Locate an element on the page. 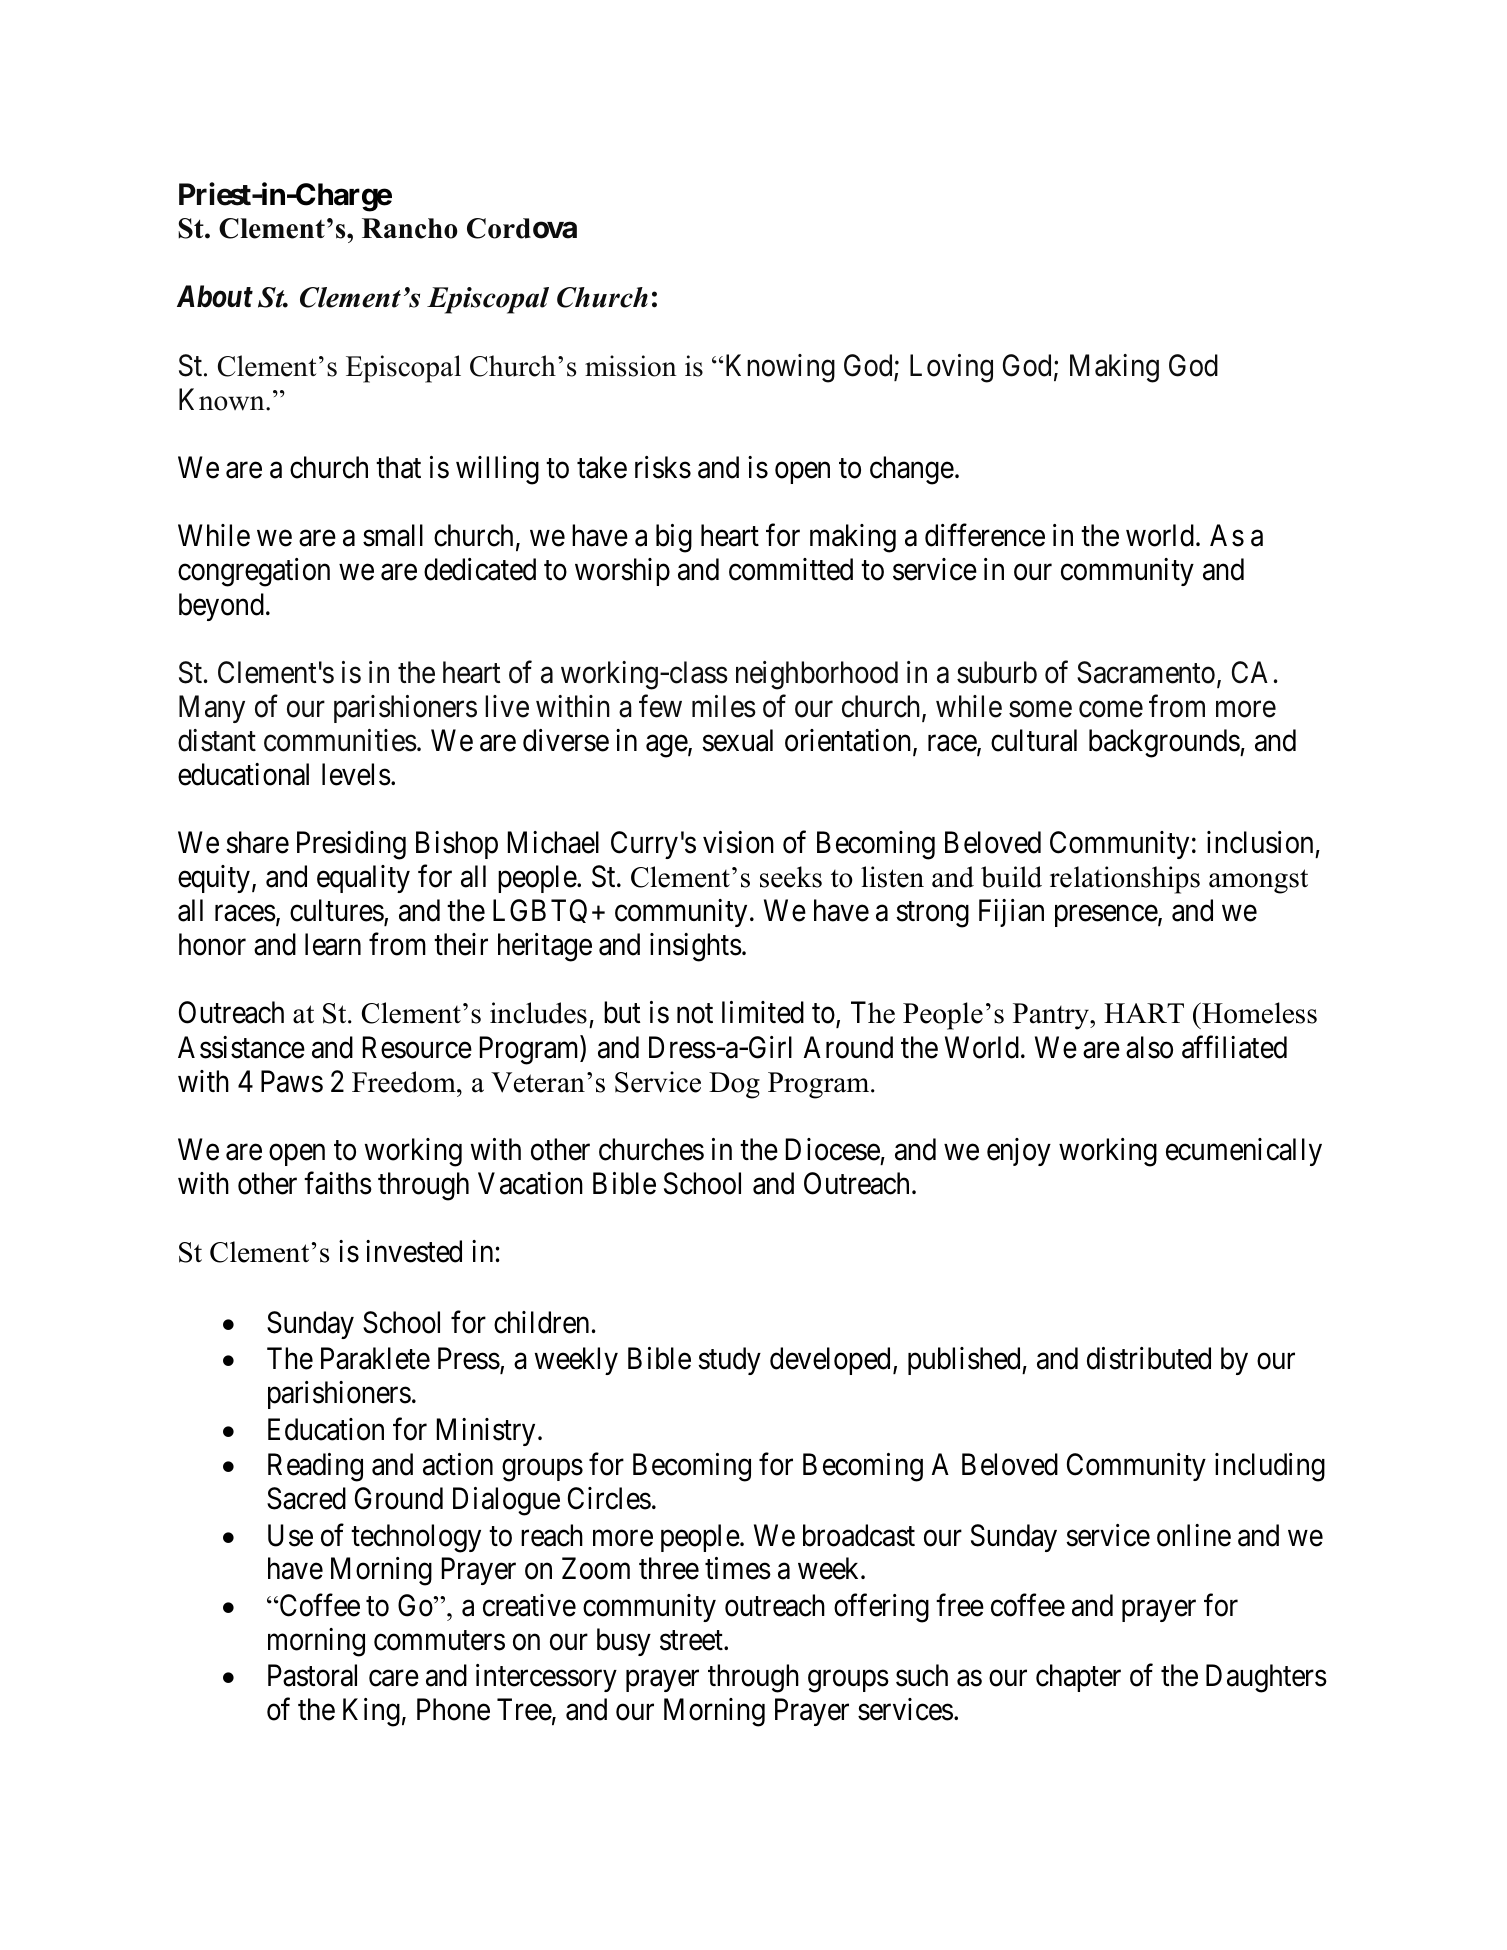 This page has height=1950, width=1507. Knowing is located at coordinates (779, 368).
